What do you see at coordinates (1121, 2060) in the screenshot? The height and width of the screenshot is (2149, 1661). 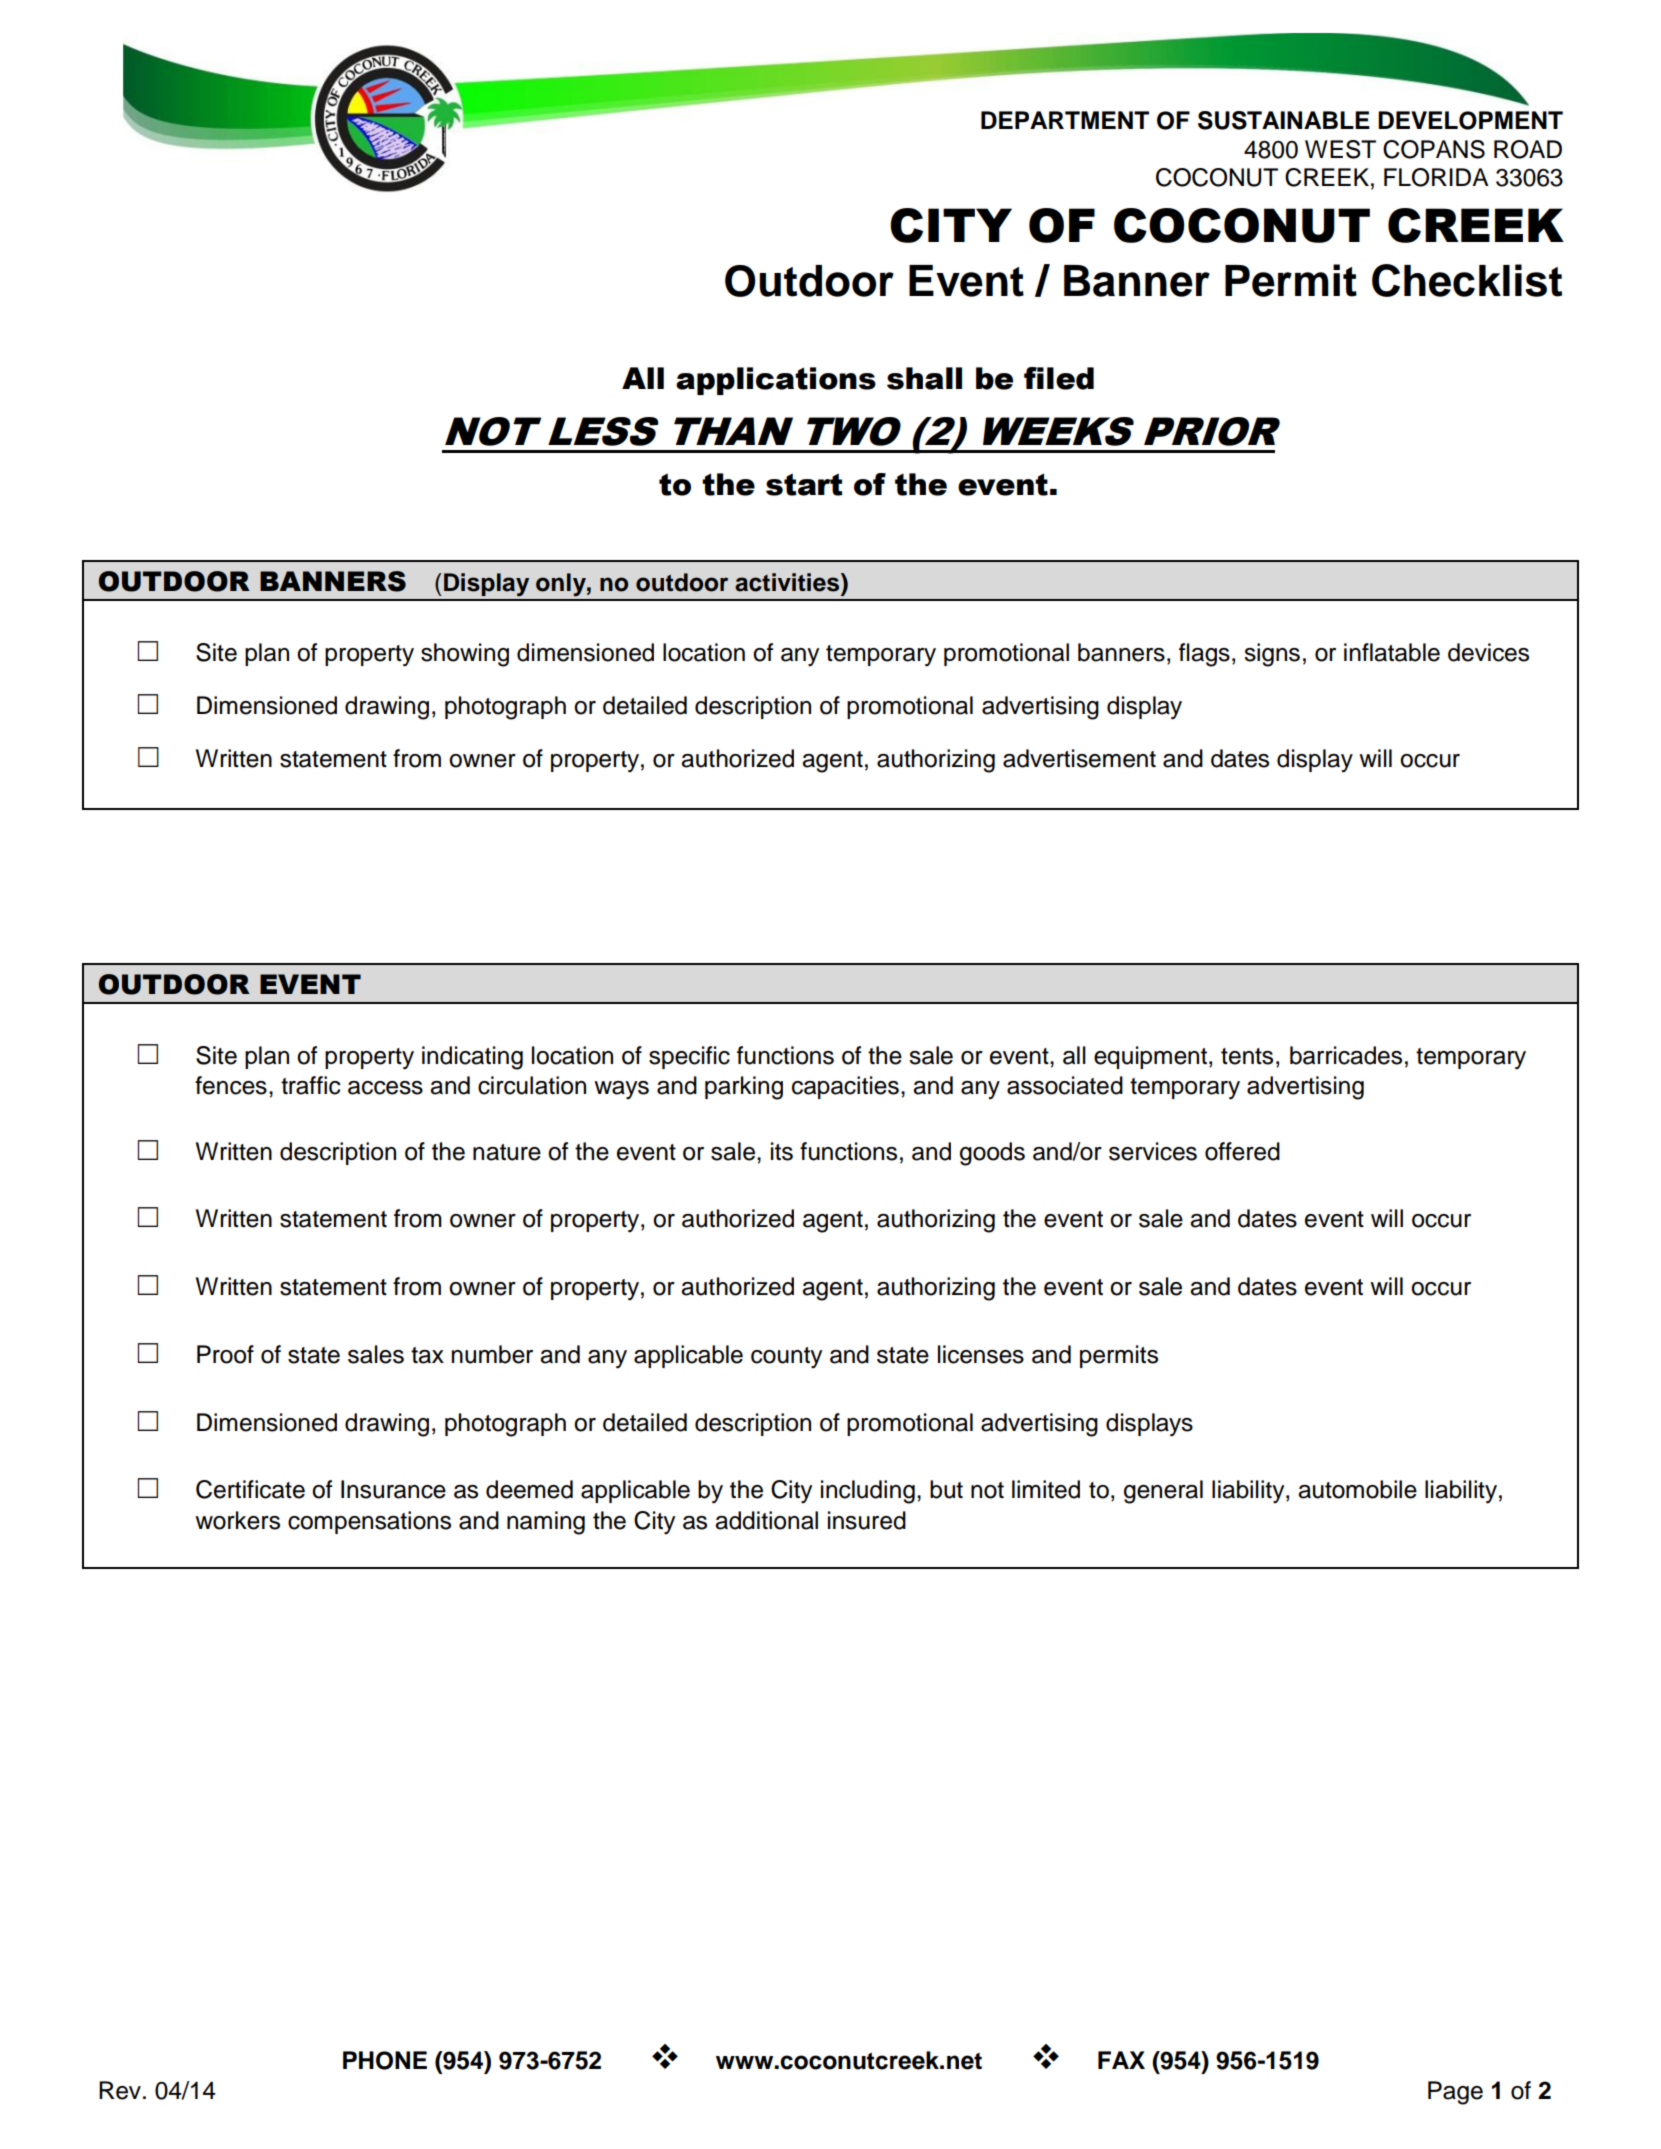 I see `FAX` at bounding box center [1121, 2060].
